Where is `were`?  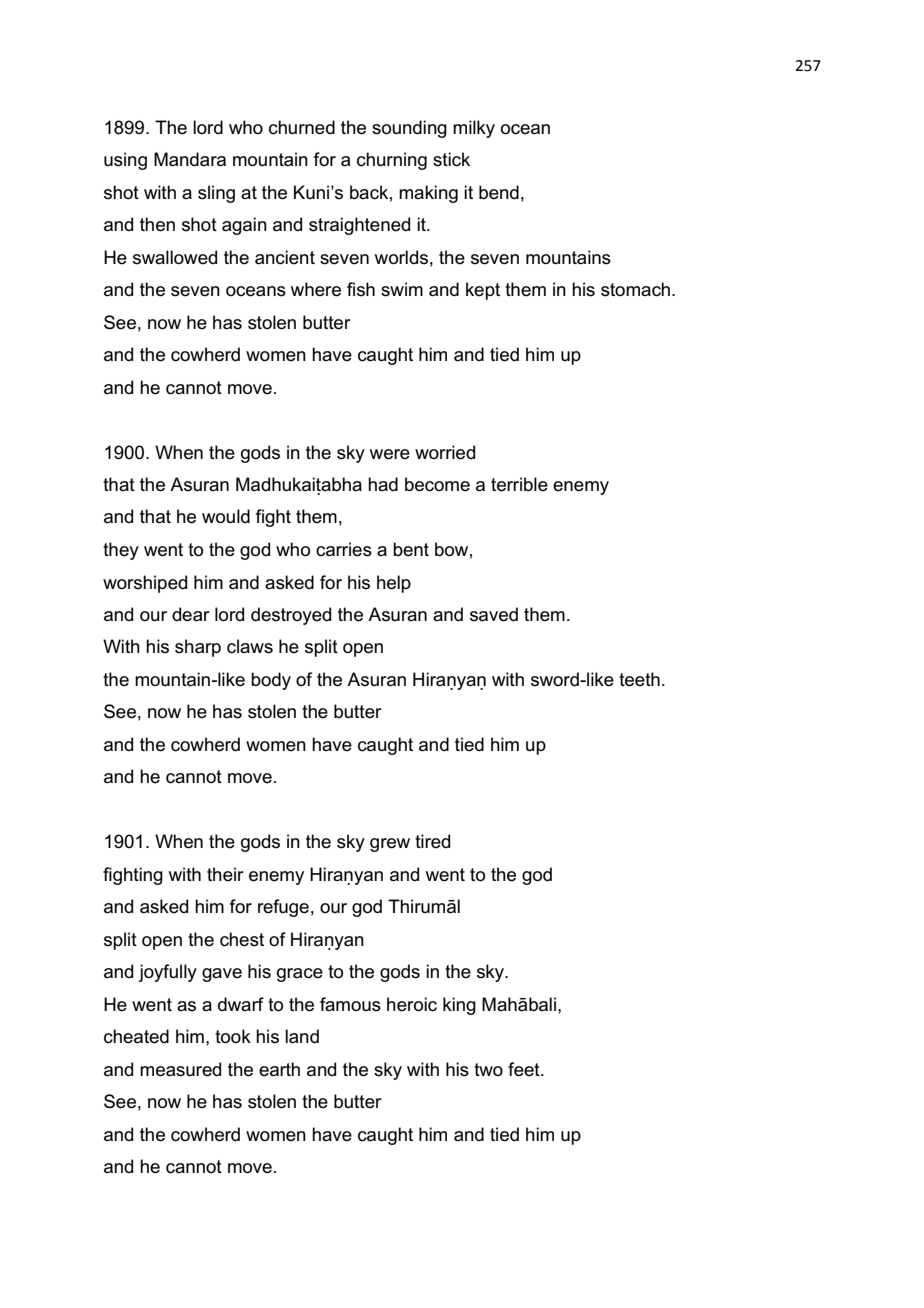 were is located at coordinates (390, 454).
